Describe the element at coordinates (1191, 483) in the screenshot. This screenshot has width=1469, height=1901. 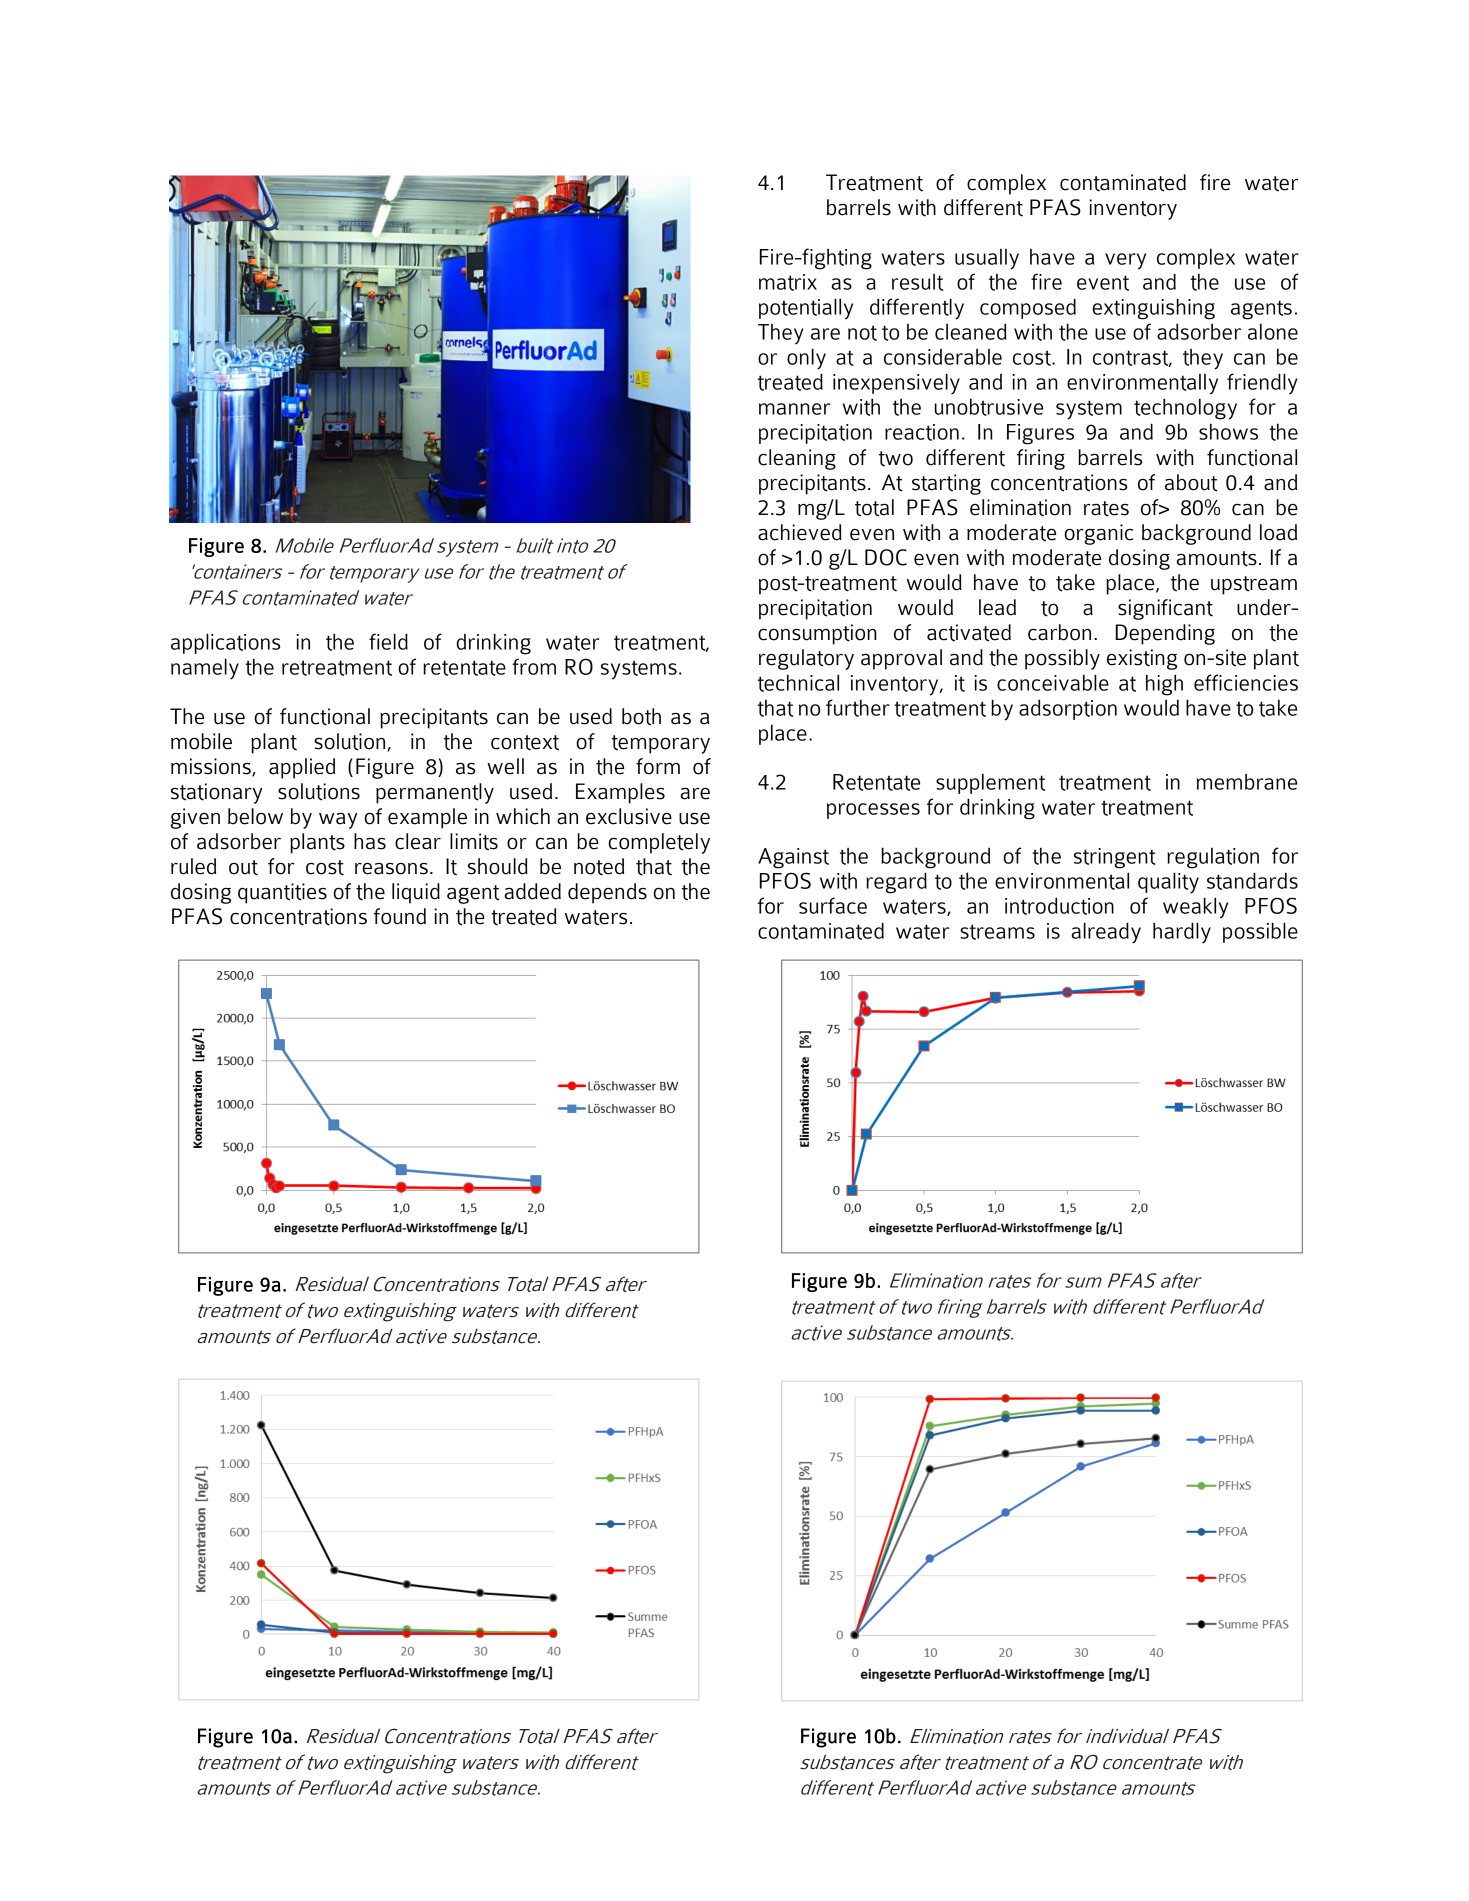
I see `about` at that location.
